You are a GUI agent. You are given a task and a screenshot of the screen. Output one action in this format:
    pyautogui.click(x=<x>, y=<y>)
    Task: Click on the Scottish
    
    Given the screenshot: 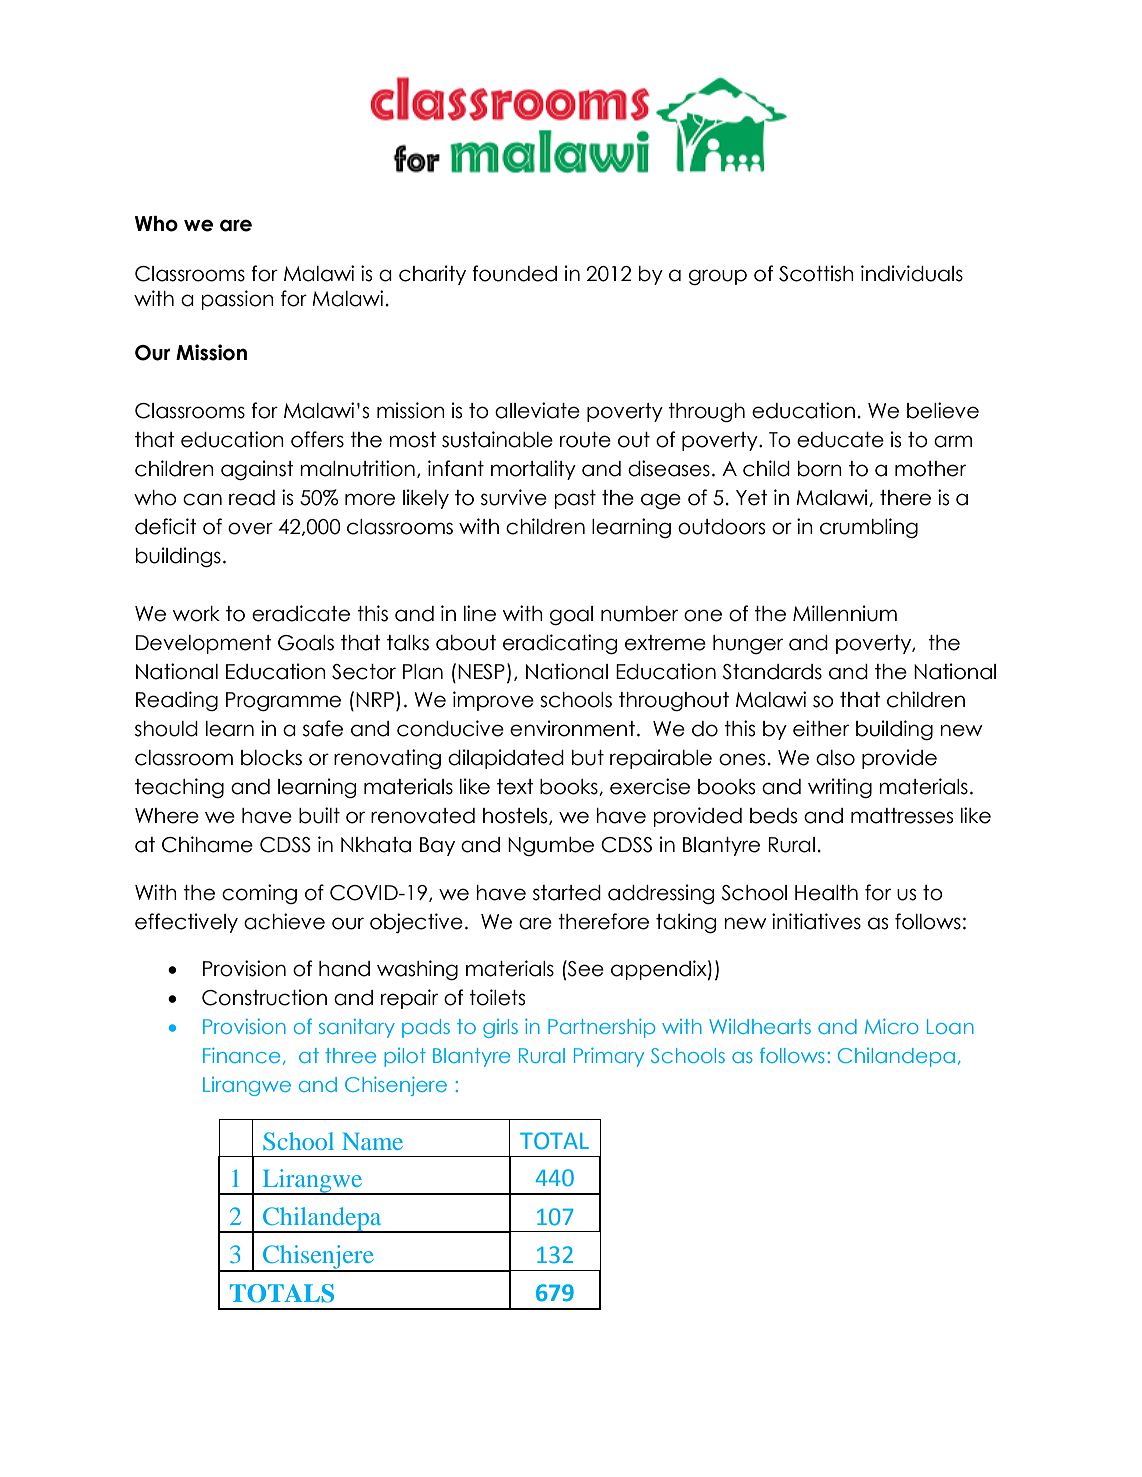 What is the action you would take?
    pyautogui.click(x=816, y=273)
